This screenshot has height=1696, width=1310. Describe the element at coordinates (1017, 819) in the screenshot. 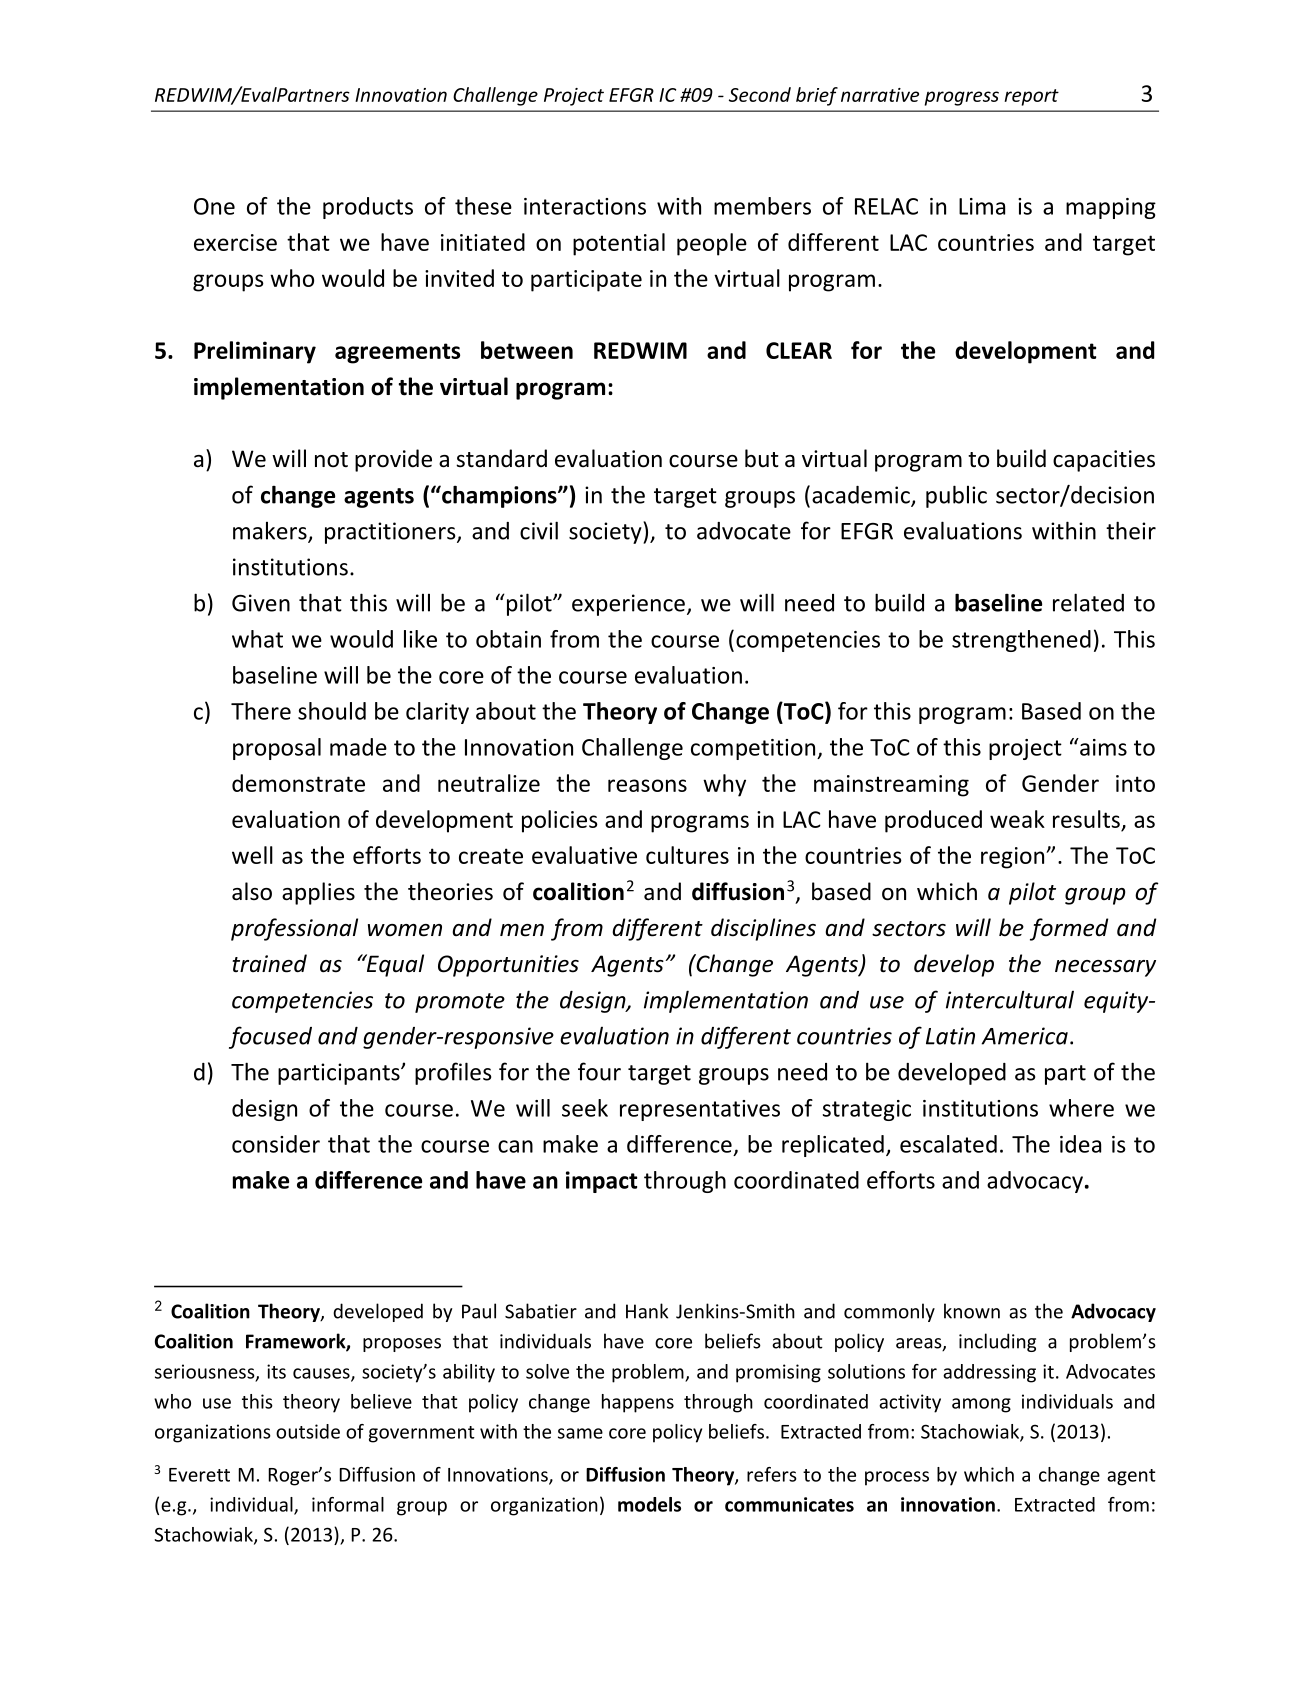

I see `weak` at that location.
